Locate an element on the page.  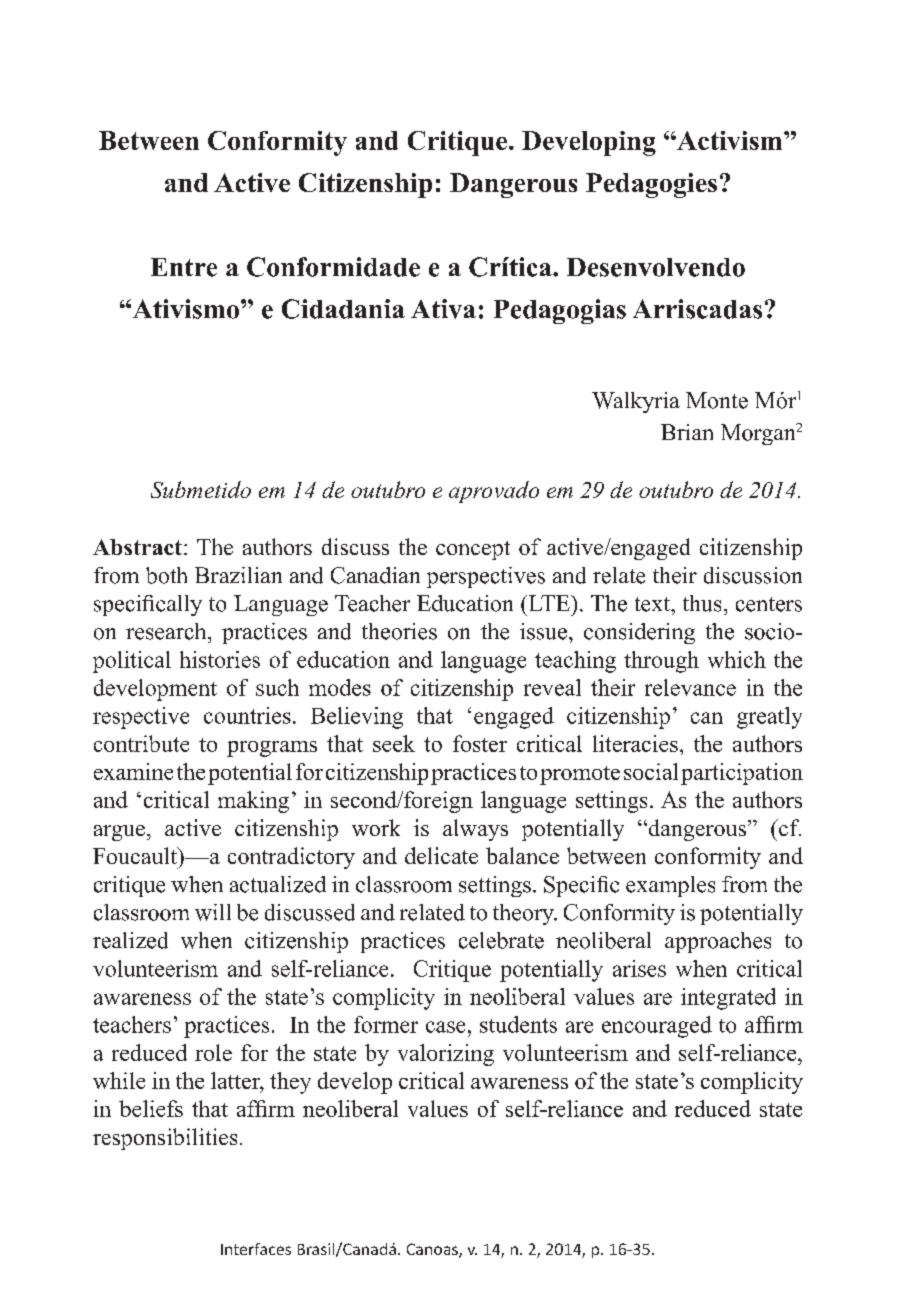
Entre is located at coordinates (184, 267).
